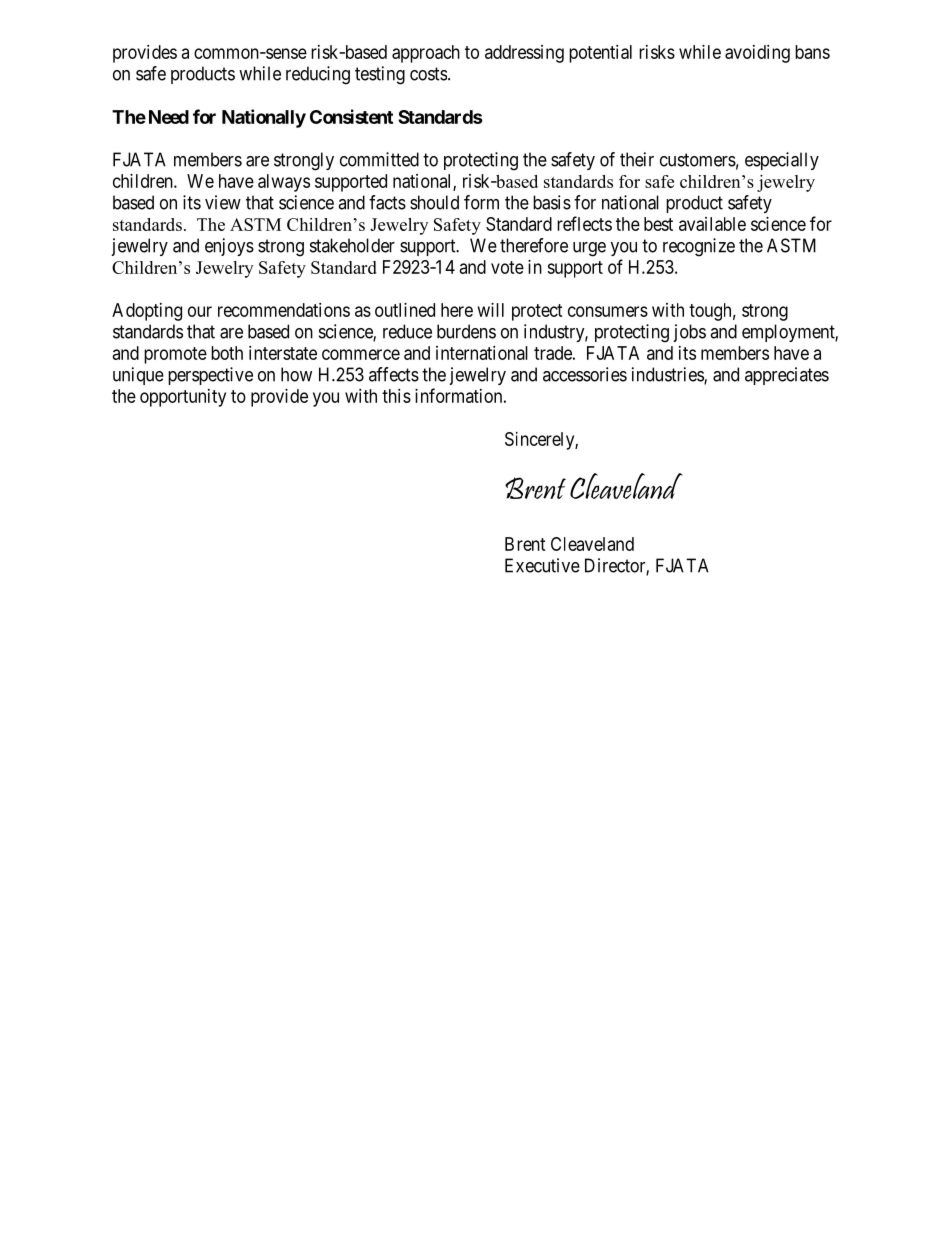 Image resolution: width=952 pixels, height=1233 pixels. Describe the element at coordinates (394, 374) in the document. I see `affects` at that location.
